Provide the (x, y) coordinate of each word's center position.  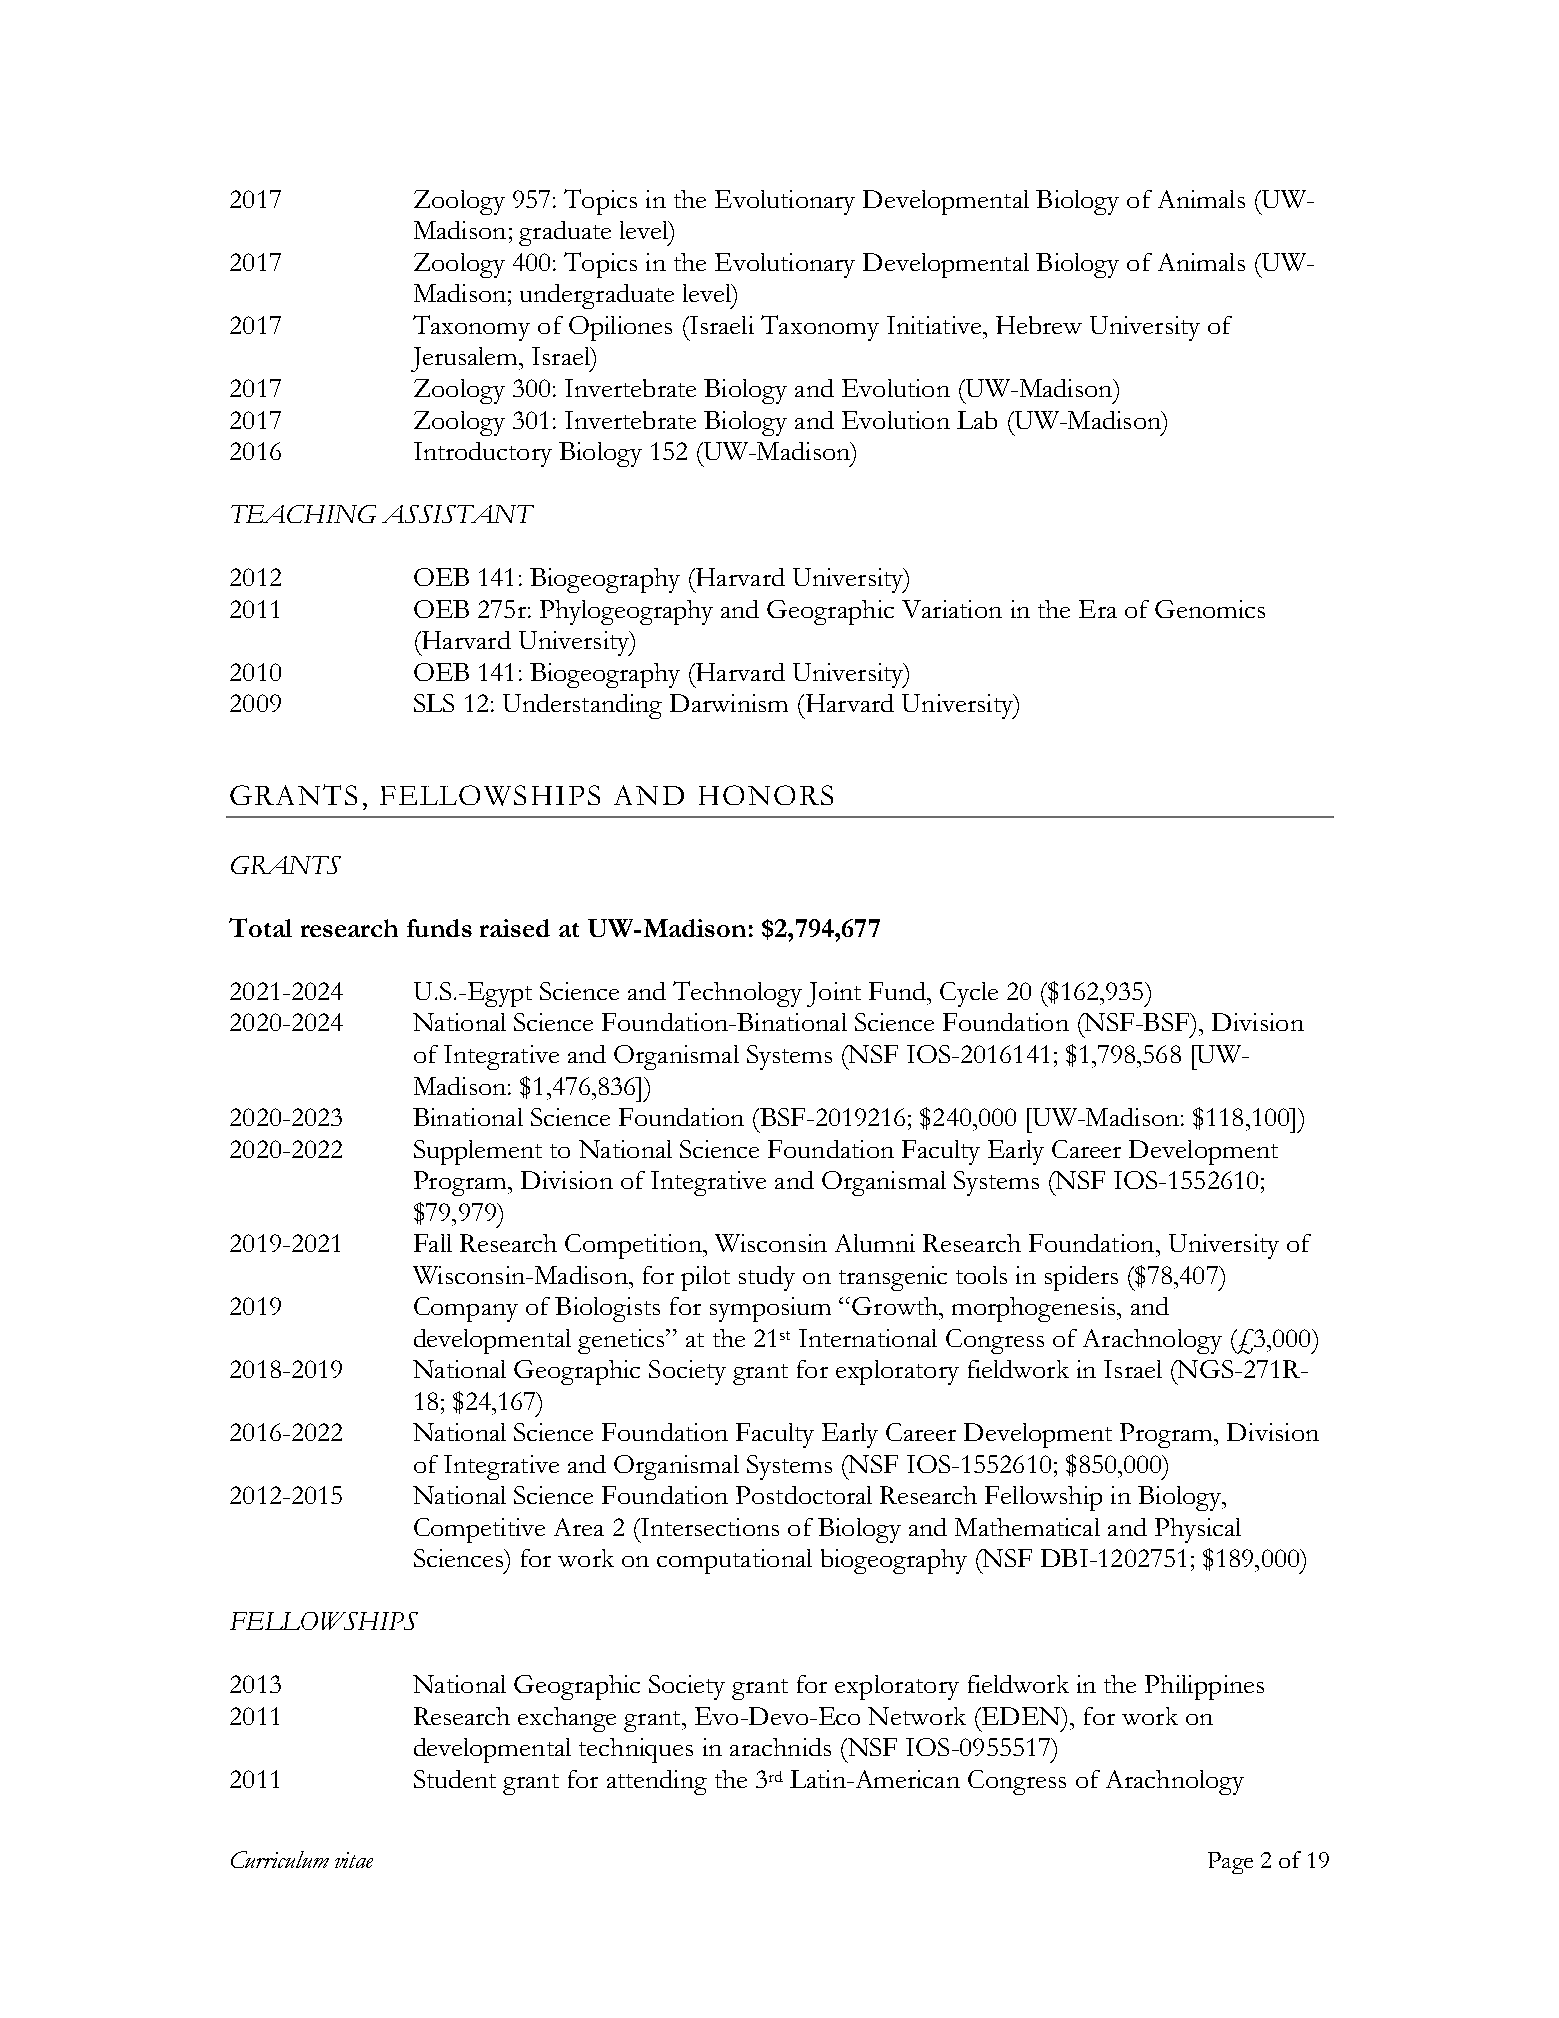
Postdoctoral (804, 1495)
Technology (737, 994)
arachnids (780, 1747)
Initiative (935, 325)
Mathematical (1027, 1527)
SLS (434, 703)
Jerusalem (465, 359)
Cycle (969, 994)
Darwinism (729, 703)
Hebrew (1039, 325)
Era (1098, 609)
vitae (354, 1860)
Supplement (478, 1152)
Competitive (479, 1530)
